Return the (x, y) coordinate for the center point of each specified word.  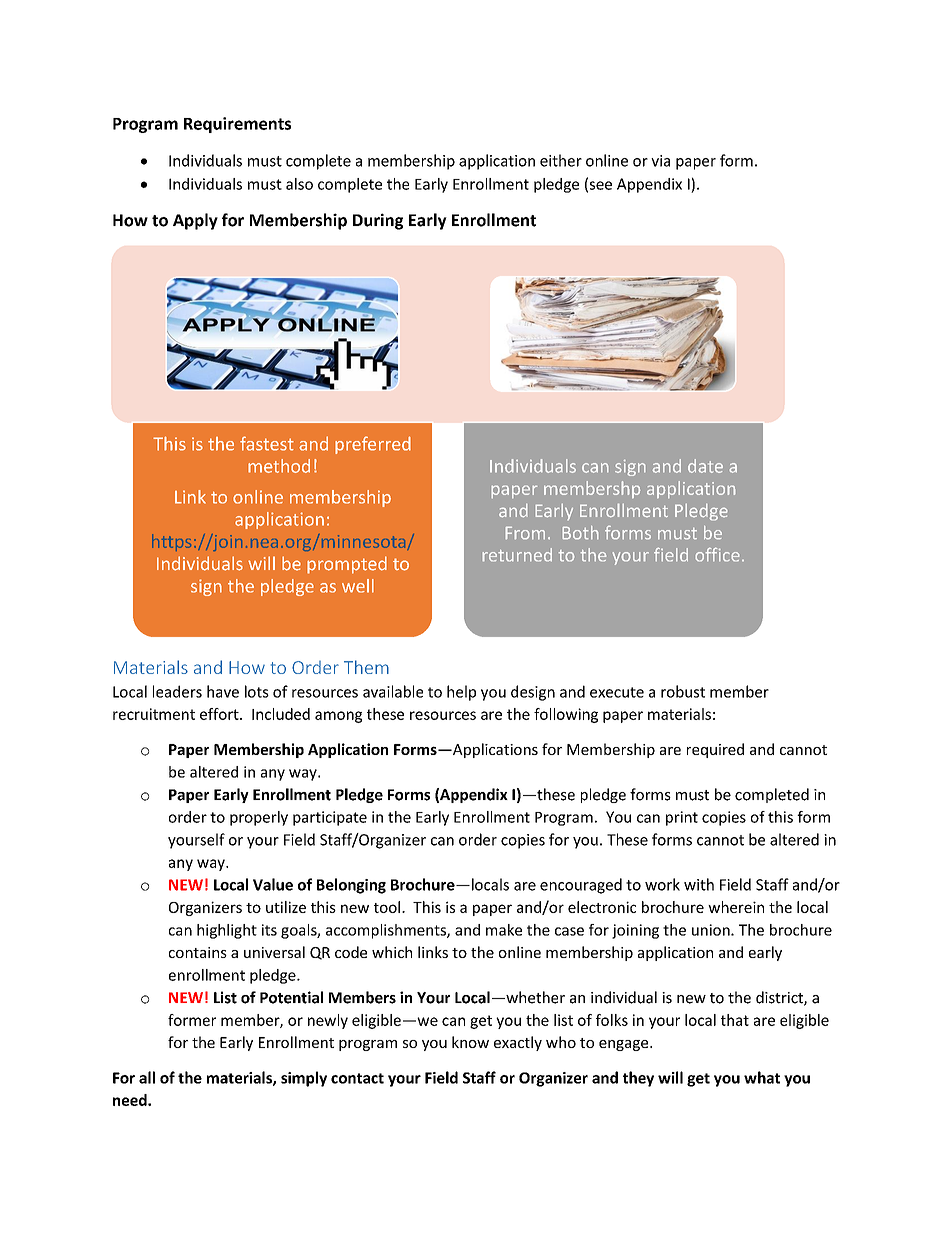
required (715, 750)
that (735, 1020)
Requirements (237, 125)
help (461, 693)
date (705, 466)
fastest (267, 443)
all (147, 1077)
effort (220, 714)
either (561, 160)
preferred (373, 445)
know (470, 1042)
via (660, 161)
